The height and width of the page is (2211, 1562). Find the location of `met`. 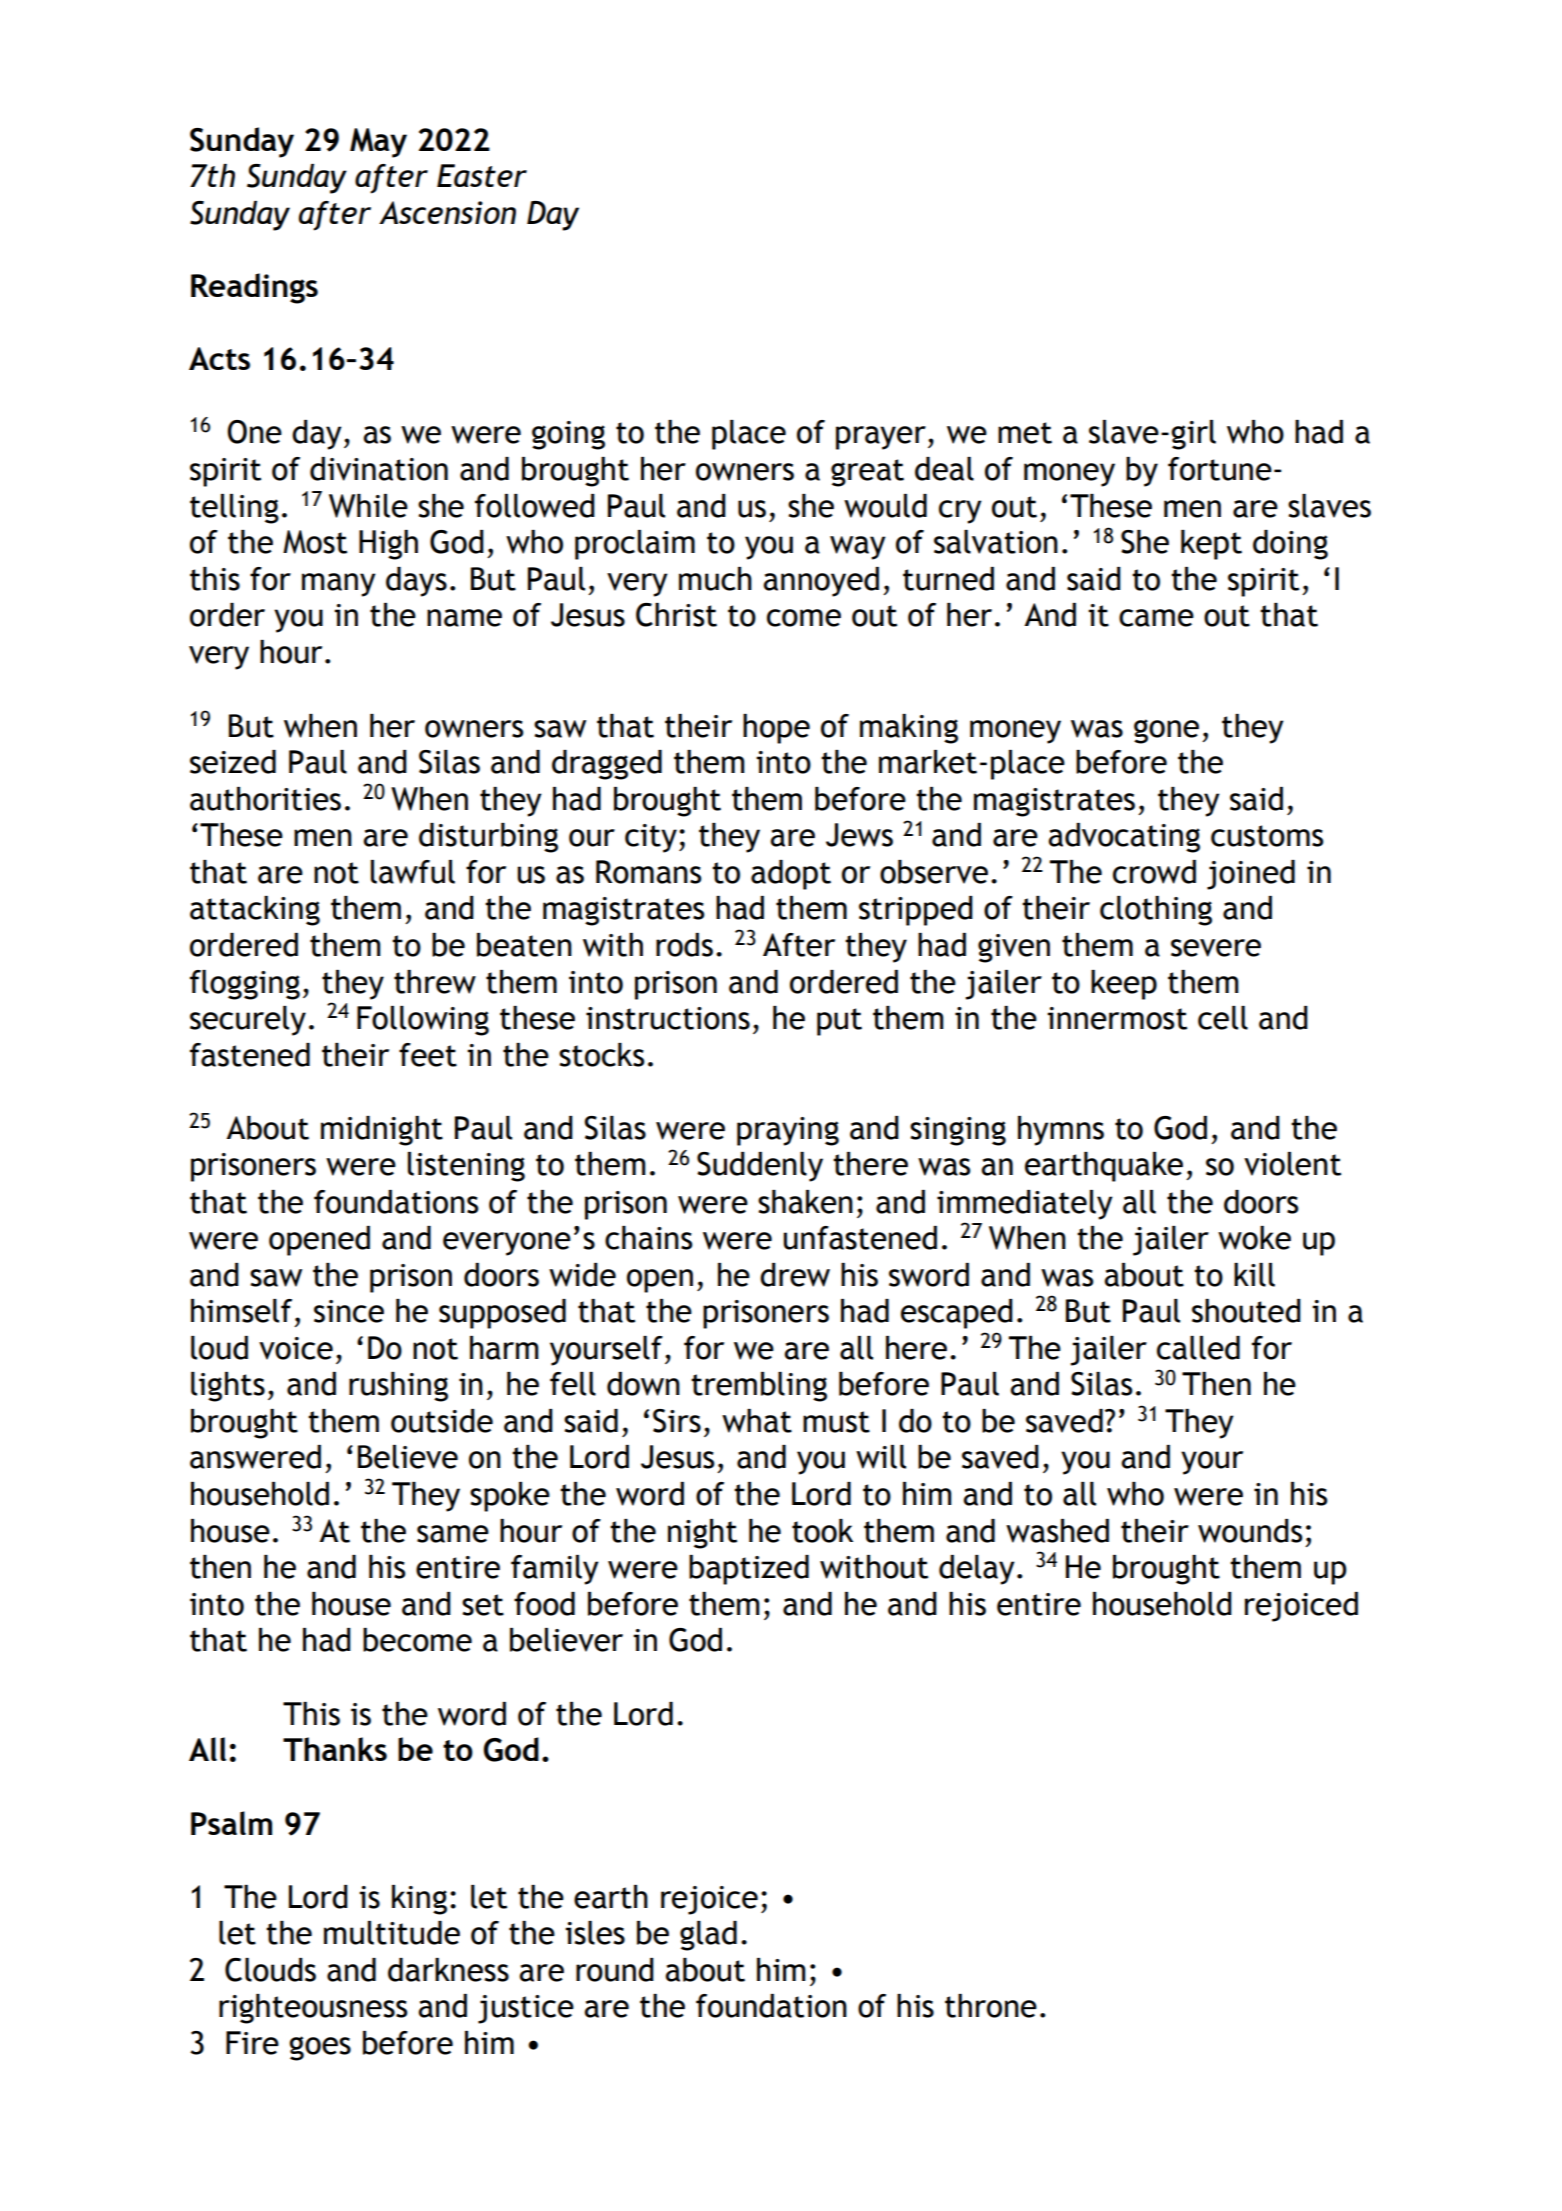

met is located at coordinates (1025, 433).
